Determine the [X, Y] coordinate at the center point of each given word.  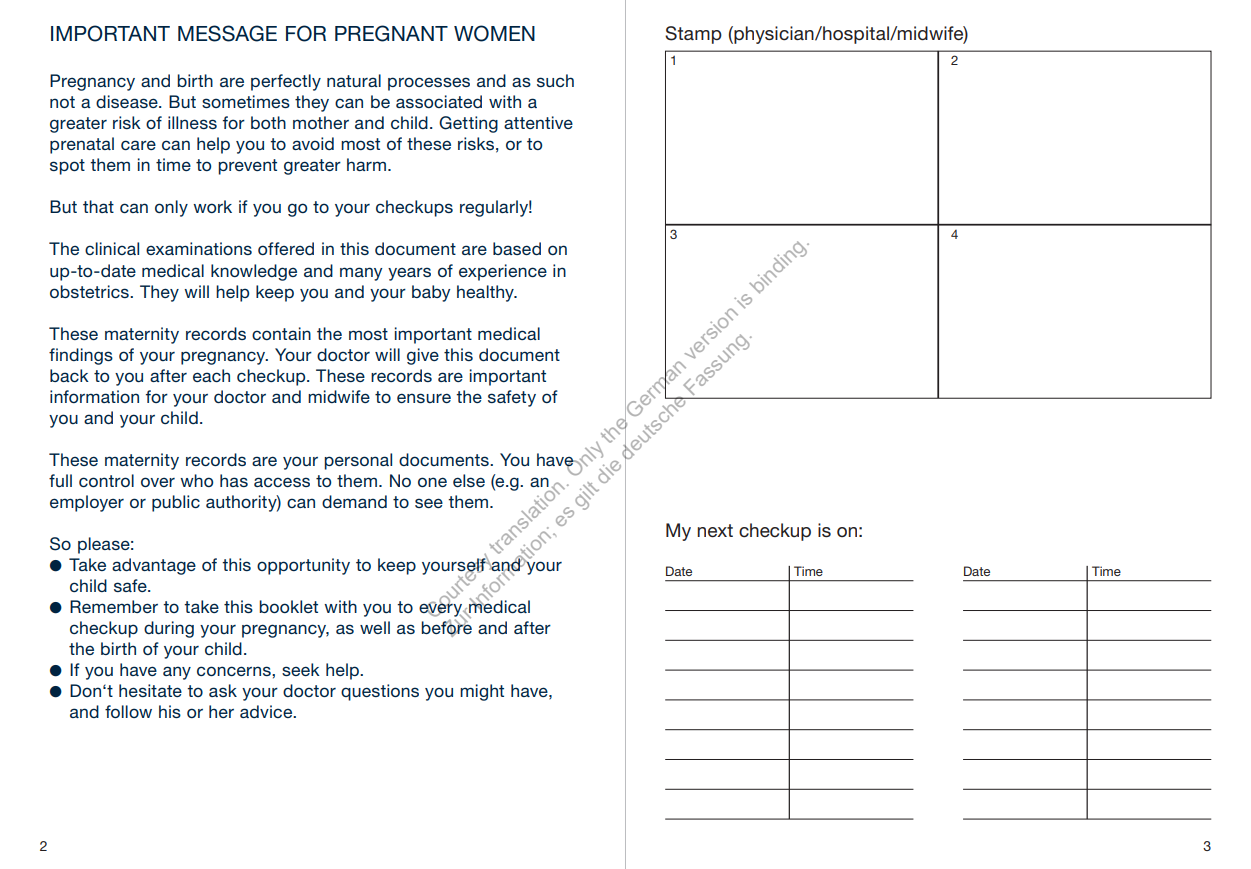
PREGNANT [391, 33]
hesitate [150, 690]
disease [128, 101]
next [715, 530]
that [98, 206]
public [176, 503]
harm [366, 164]
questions [380, 692]
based [517, 248]
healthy [486, 293]
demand [354, 501]
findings [81, 356]
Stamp [693, 35]
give [423, 356]
